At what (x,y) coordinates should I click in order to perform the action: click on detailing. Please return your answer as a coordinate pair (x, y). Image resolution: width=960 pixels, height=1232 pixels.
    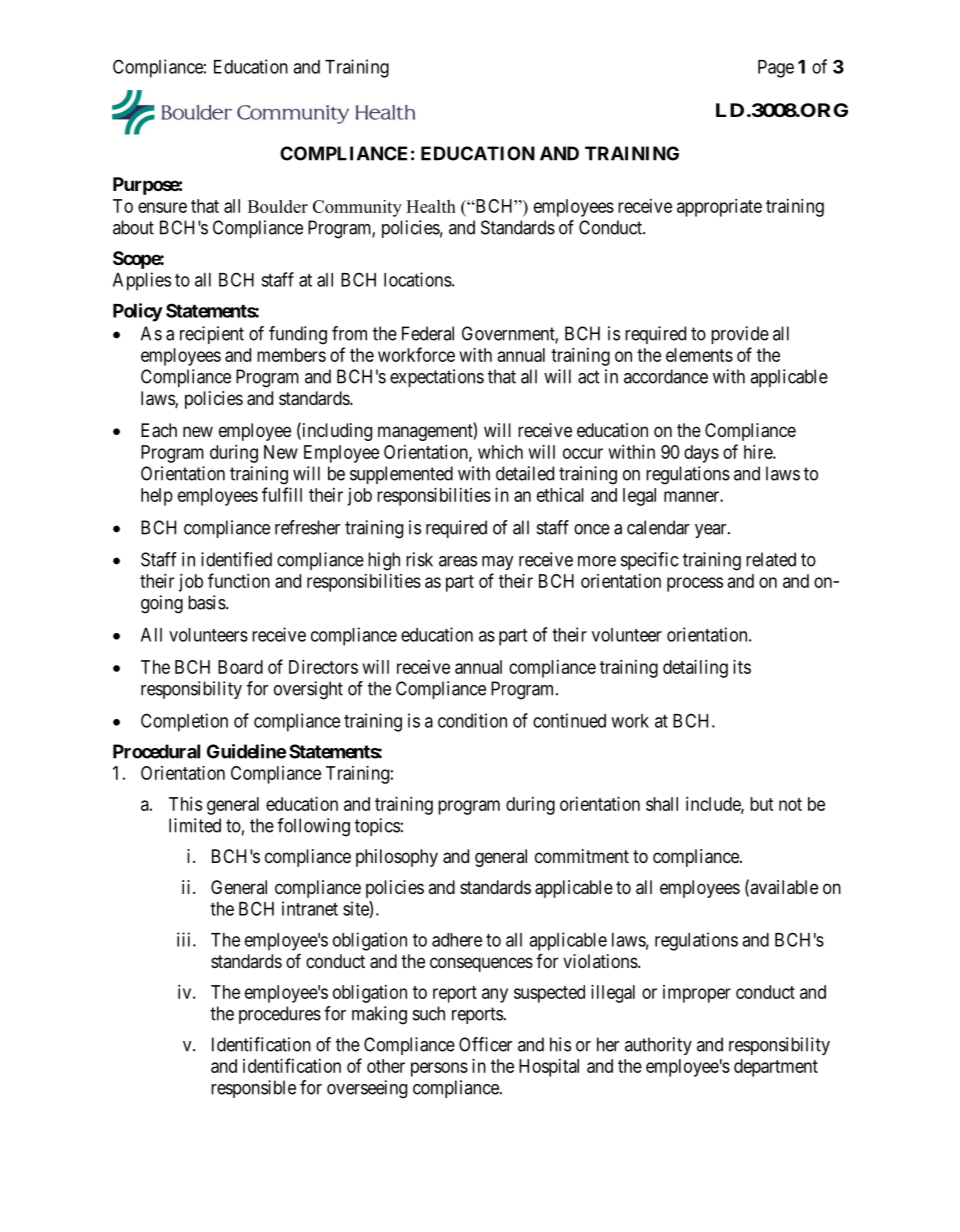
    Looking at the image, I should click on (695, 668).
